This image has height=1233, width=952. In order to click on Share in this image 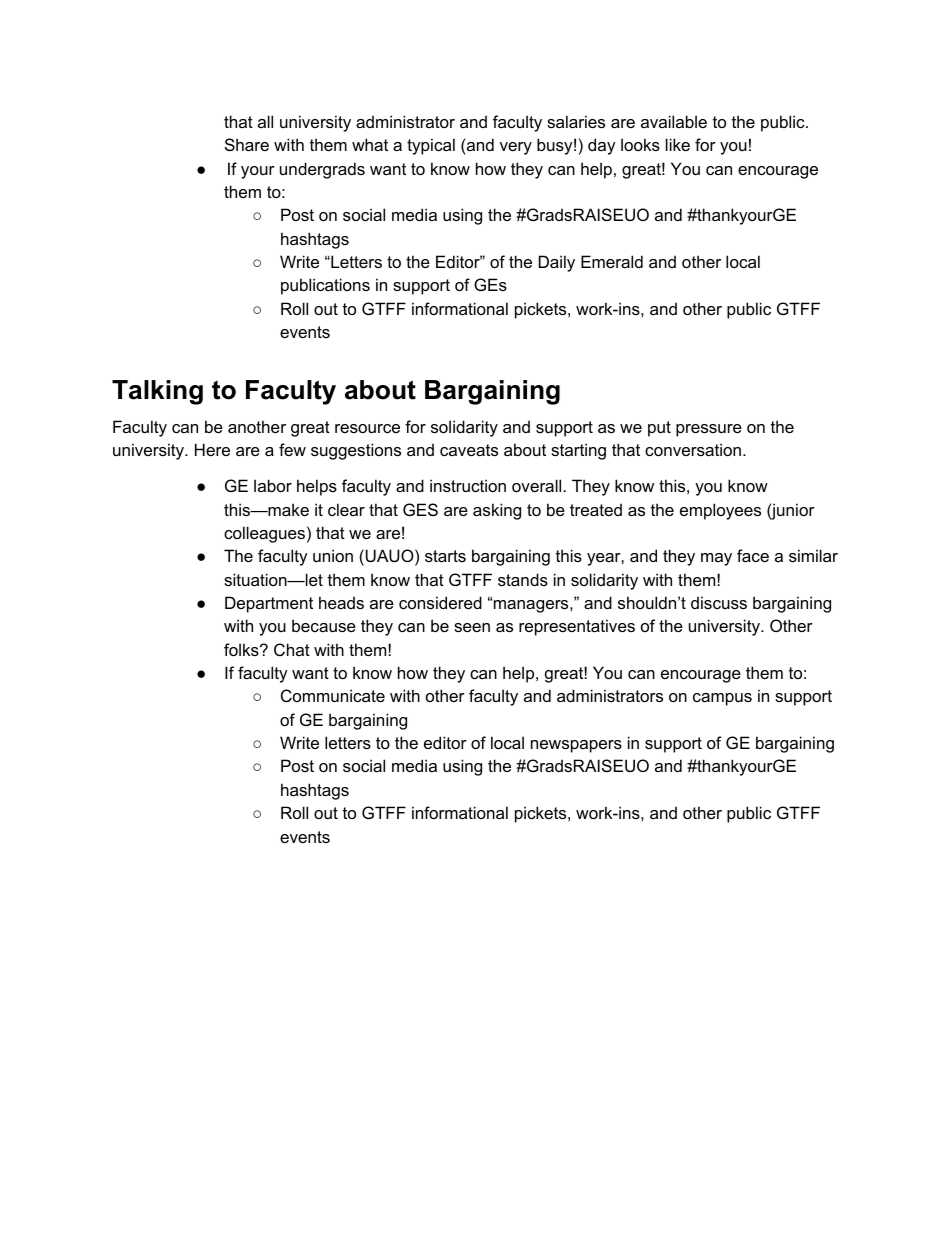, I will do `click(247, 144)`.
